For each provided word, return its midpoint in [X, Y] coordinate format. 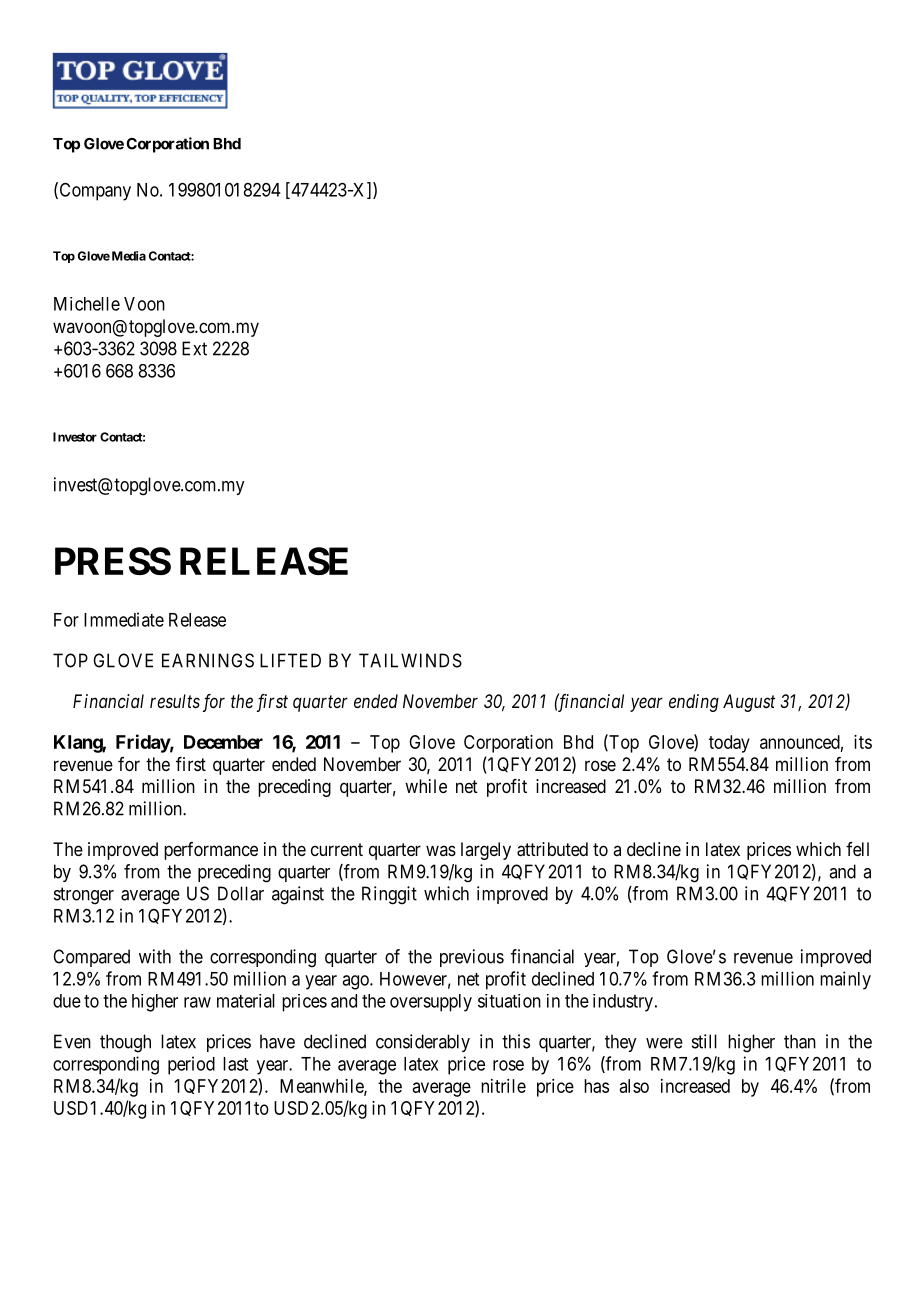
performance [211, 851]
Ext [194, 348]
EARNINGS [208, 660]
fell [857, 849]
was [441, 850]
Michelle [87, 304]
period [191, 1065]
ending [694, 703]
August [749, 703]
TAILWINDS [410, 660]
